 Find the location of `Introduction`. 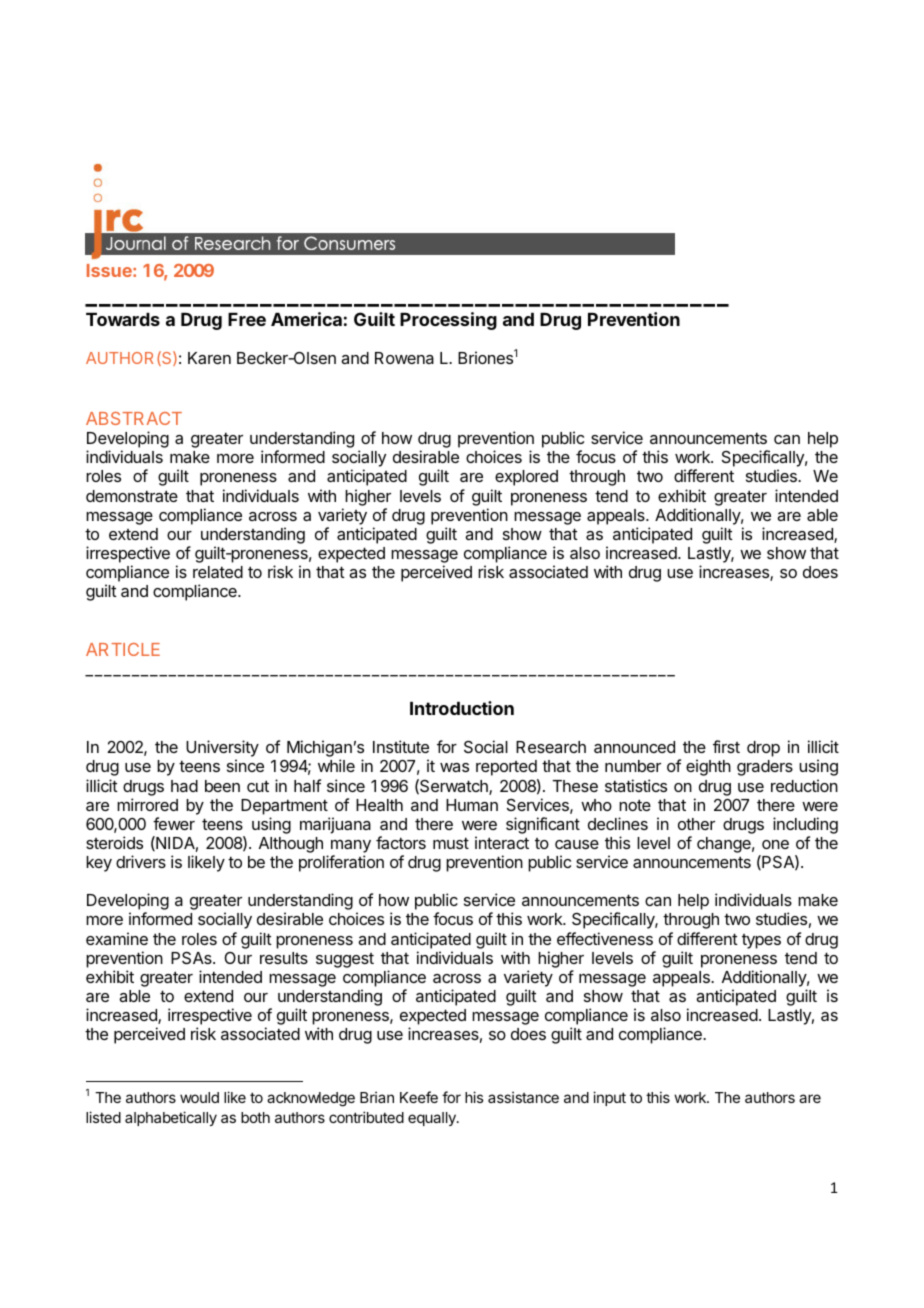

Introduction is located at coordinates (462, 708).
